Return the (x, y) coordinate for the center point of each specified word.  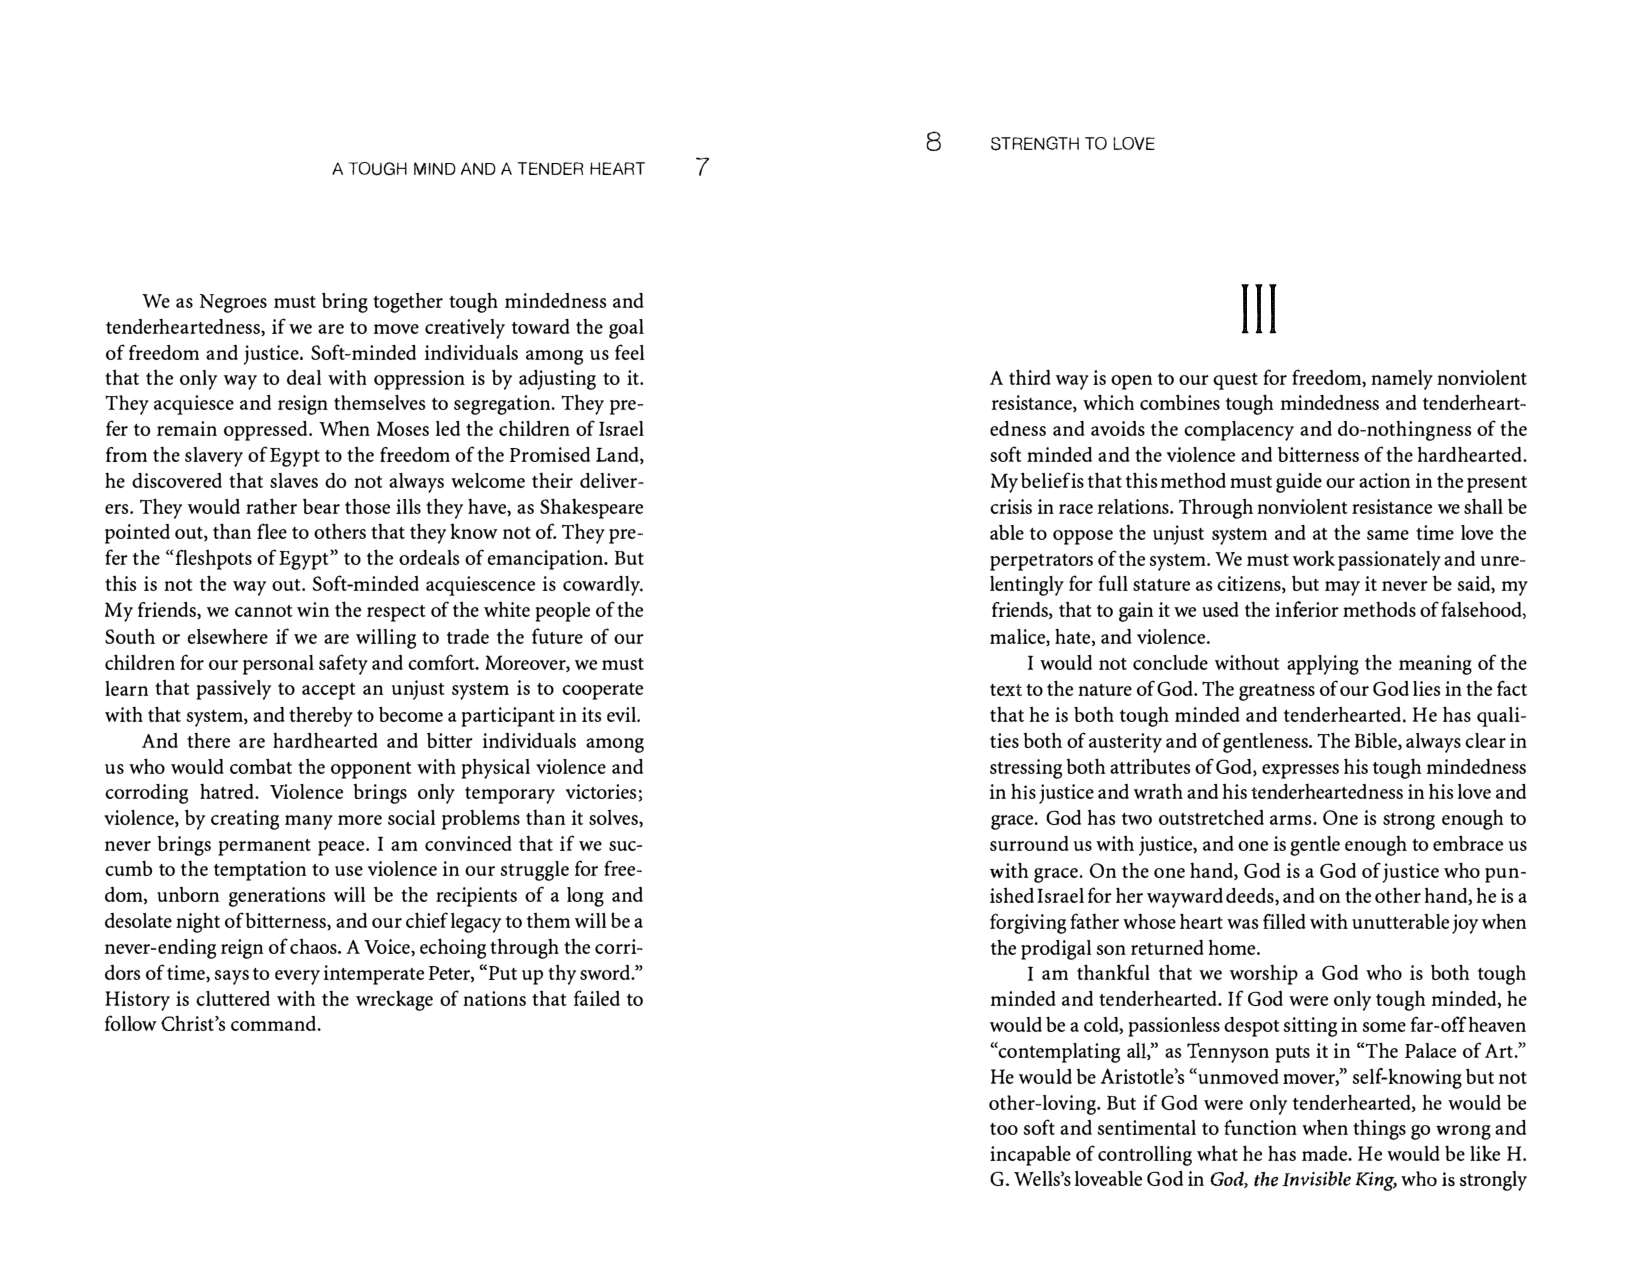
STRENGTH (1035, 143)
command (275, 1023)
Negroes (233, 303)
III (1259, 309)
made (1326, 1153)
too (1004, 1129)
